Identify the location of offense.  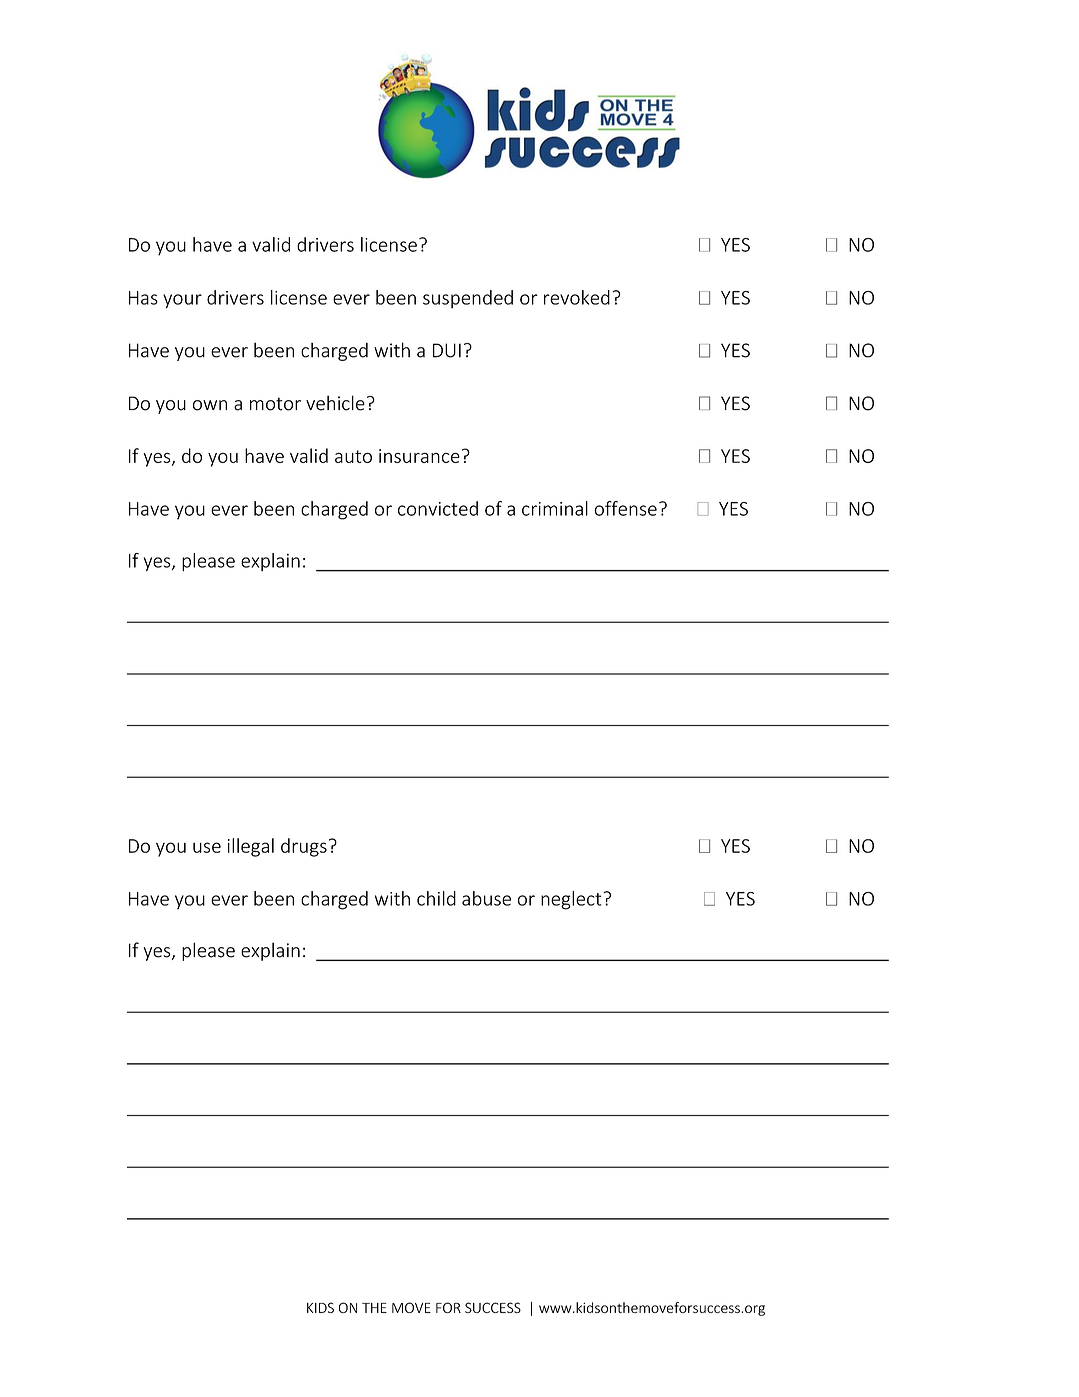
(625, 508).
